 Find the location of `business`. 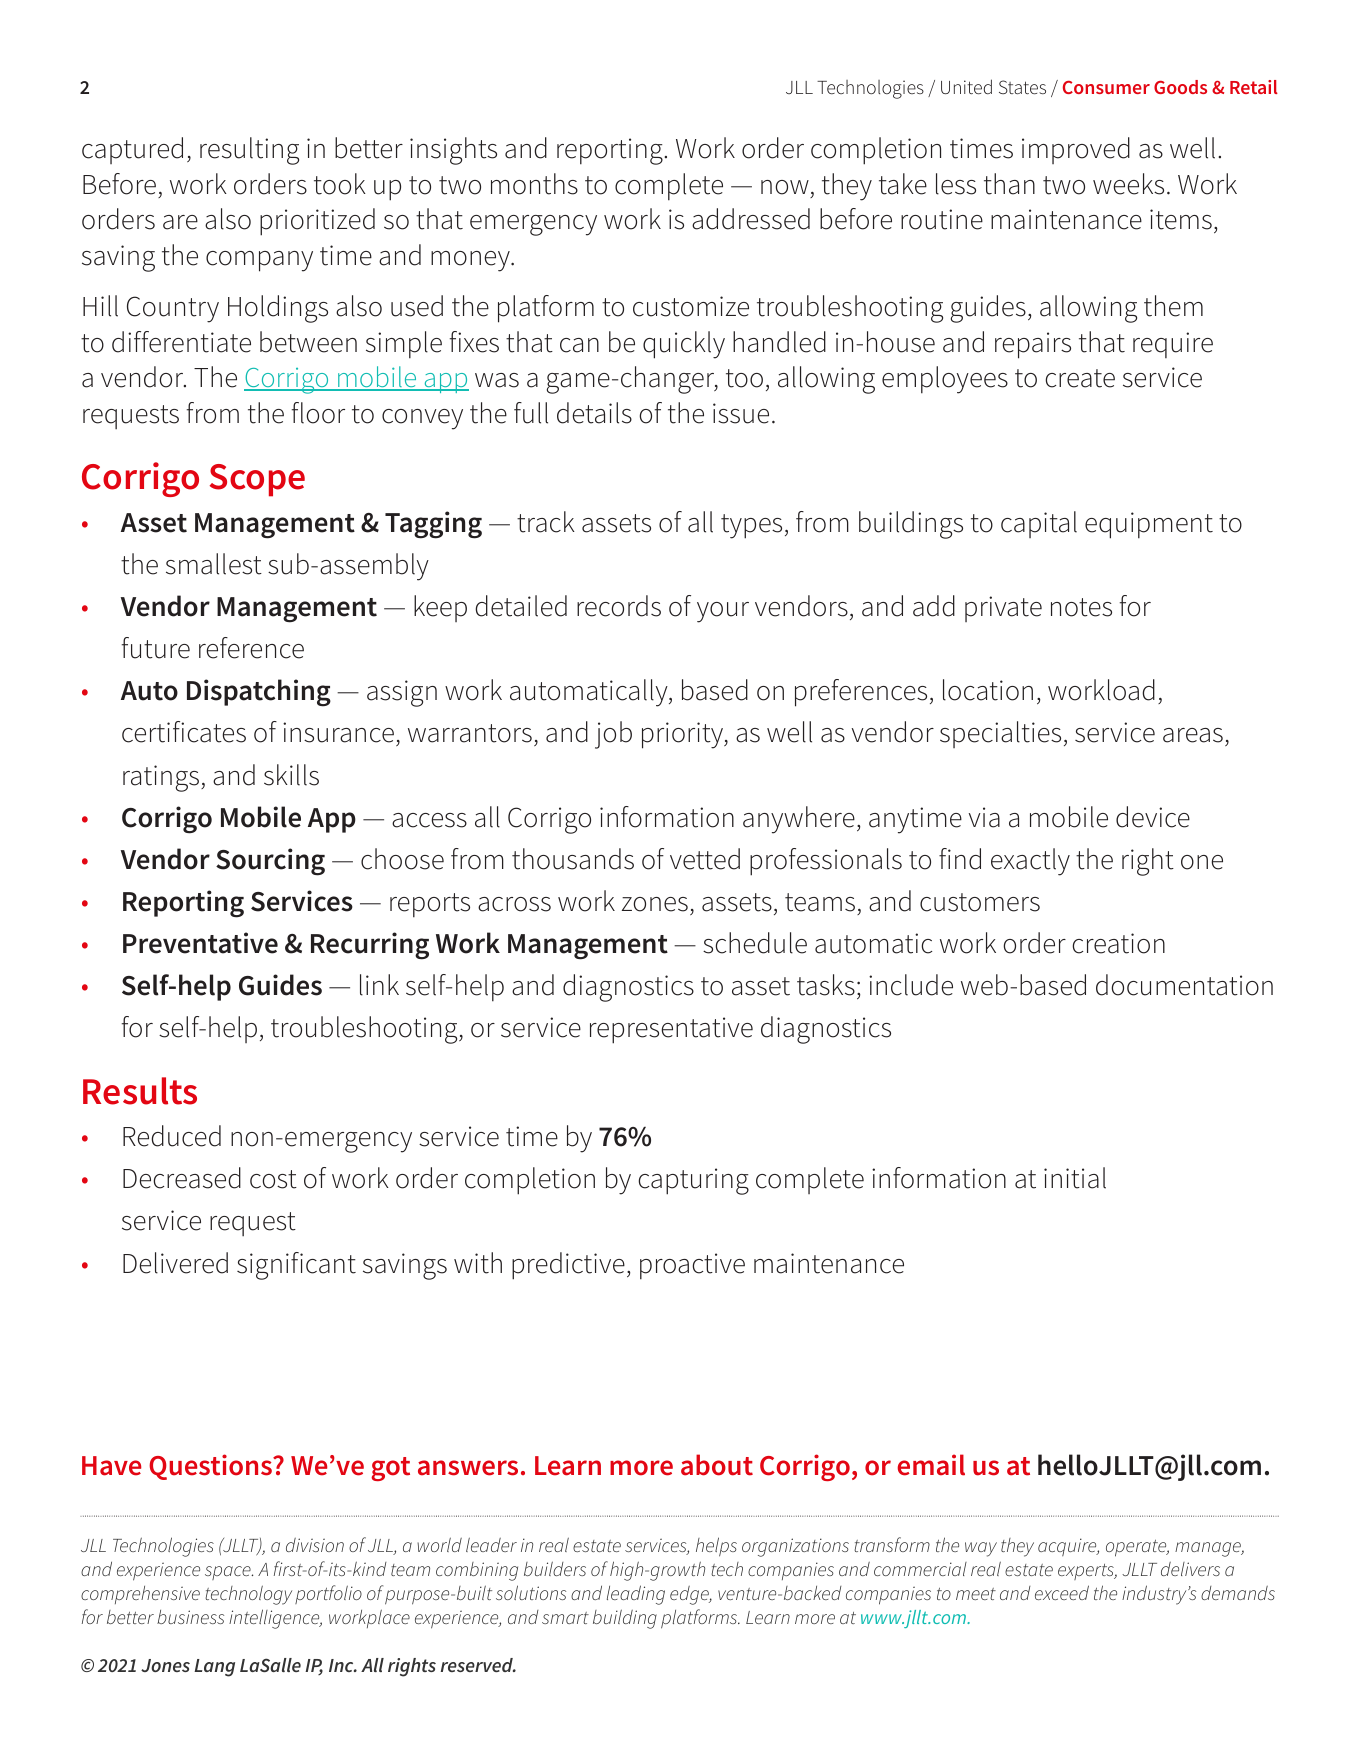

business is located at coordinates (190, 1617).
